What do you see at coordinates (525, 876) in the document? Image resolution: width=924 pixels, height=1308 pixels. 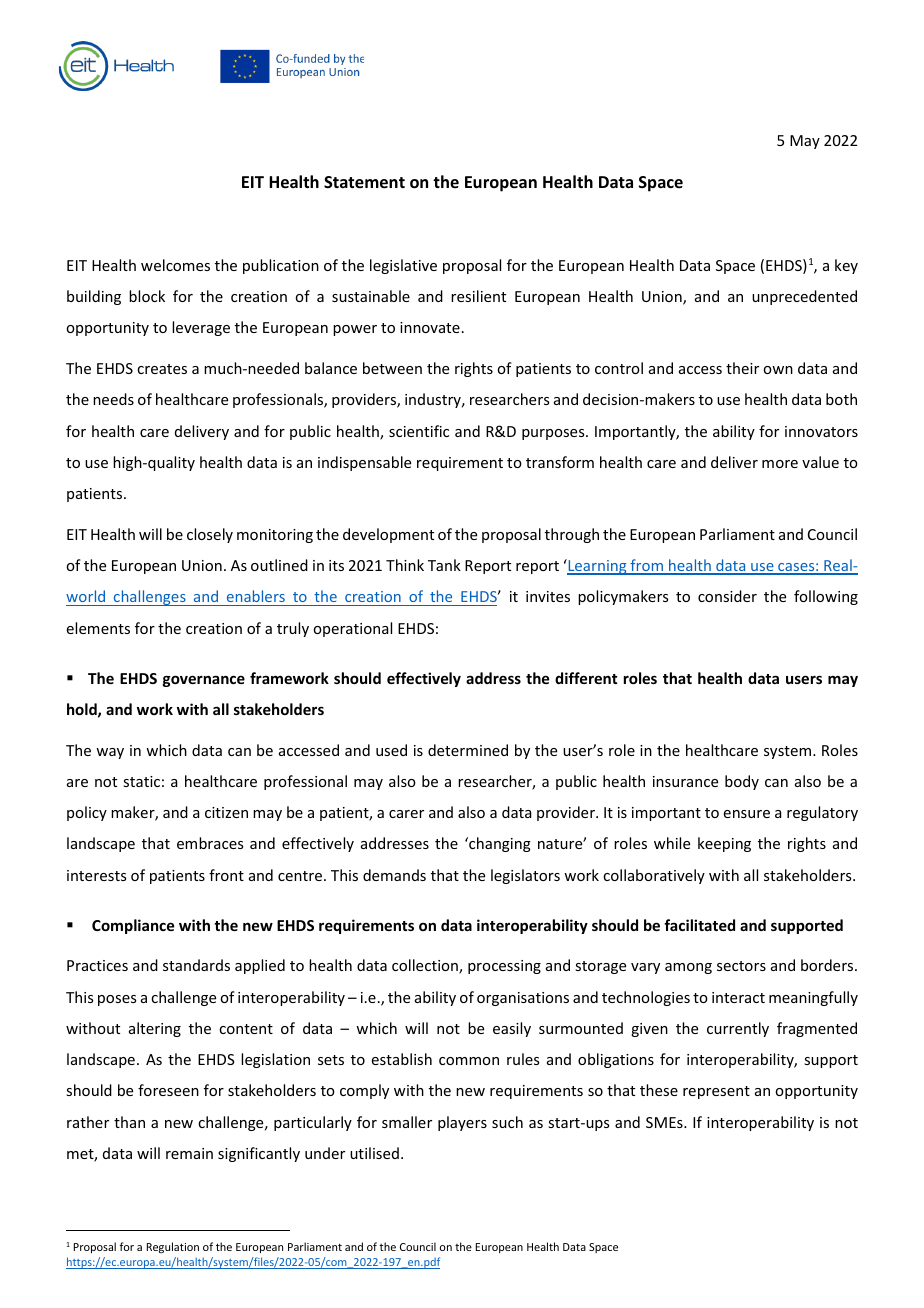 I see `legislators` at bounding box center [525, 876].
